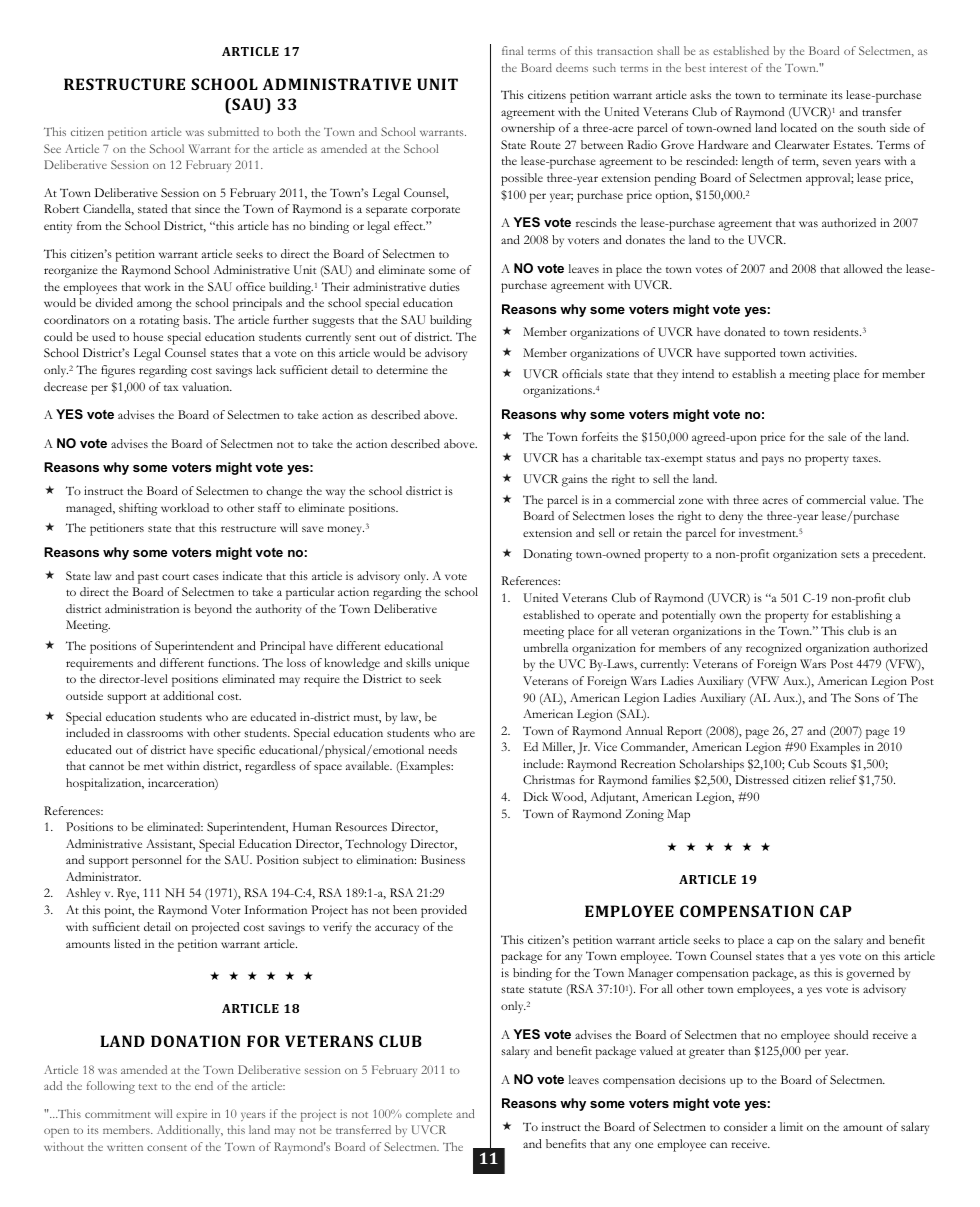 The width and height of the page is (980, 1207). Describe the element at coordinates (142, 608) in the page. I see `administration` at that location.
